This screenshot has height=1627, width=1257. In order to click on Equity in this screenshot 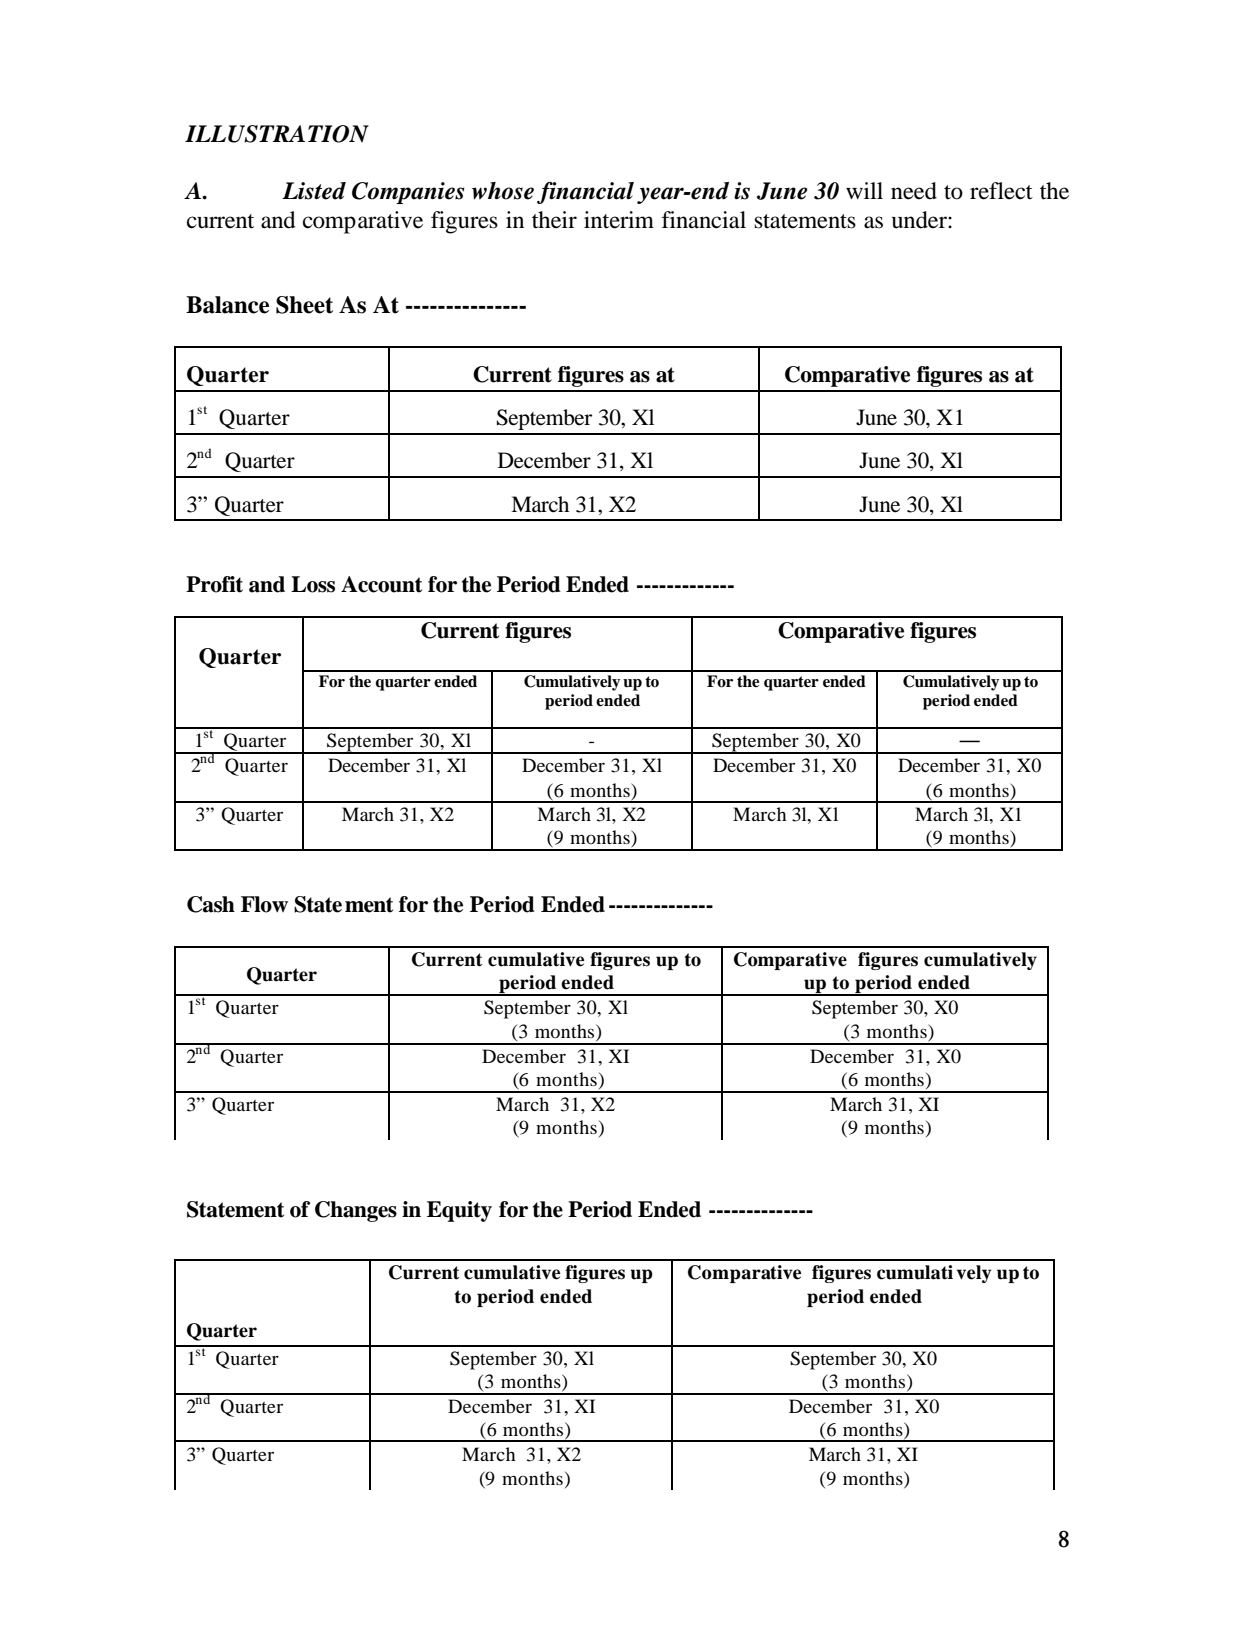, I will do `click(459, 1211)`.
